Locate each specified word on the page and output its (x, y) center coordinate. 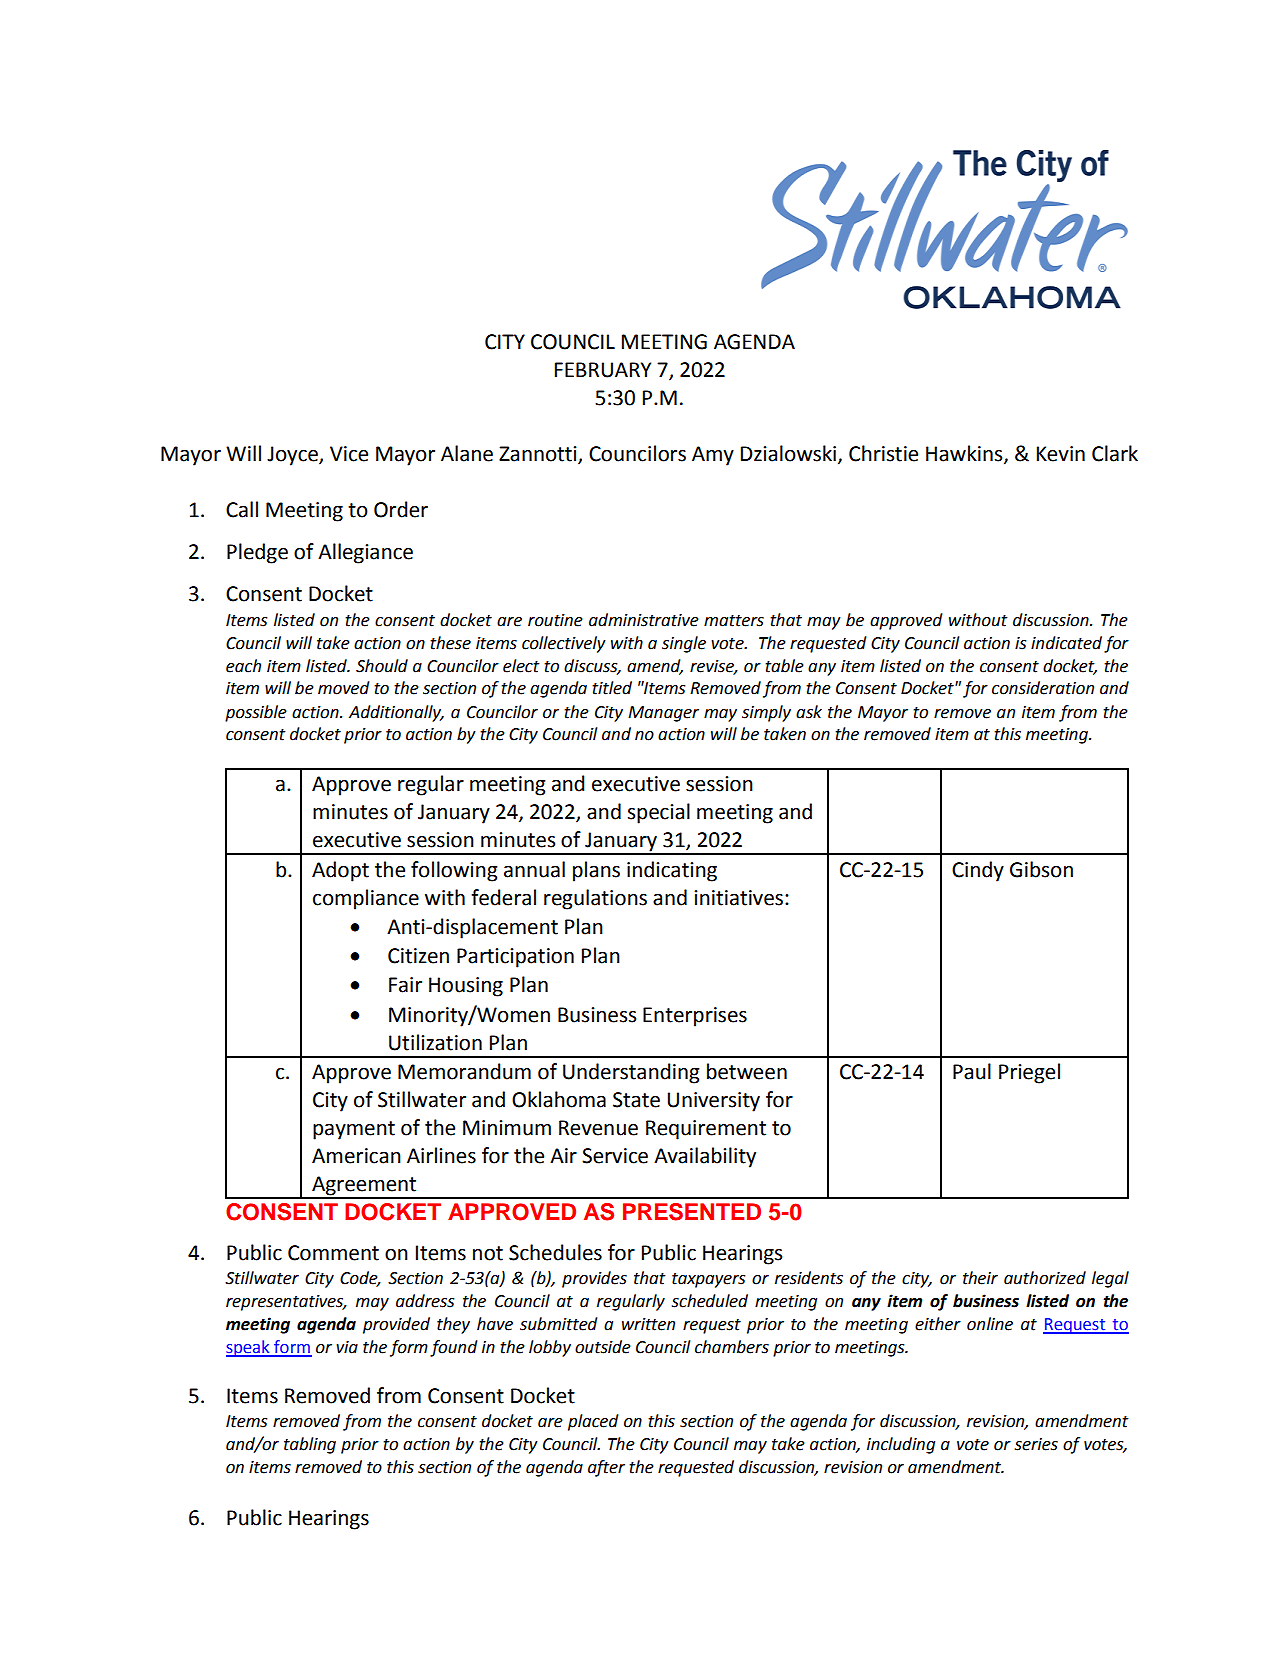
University (713, 1102)
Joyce (293, 456)
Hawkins (965, 454)
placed (593, 1422)
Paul (972, 1071)
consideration (1043, 688)
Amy (713, 456)
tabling (310, 1445)
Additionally (396, 713)
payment (354, 1130)
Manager (663, 714)
